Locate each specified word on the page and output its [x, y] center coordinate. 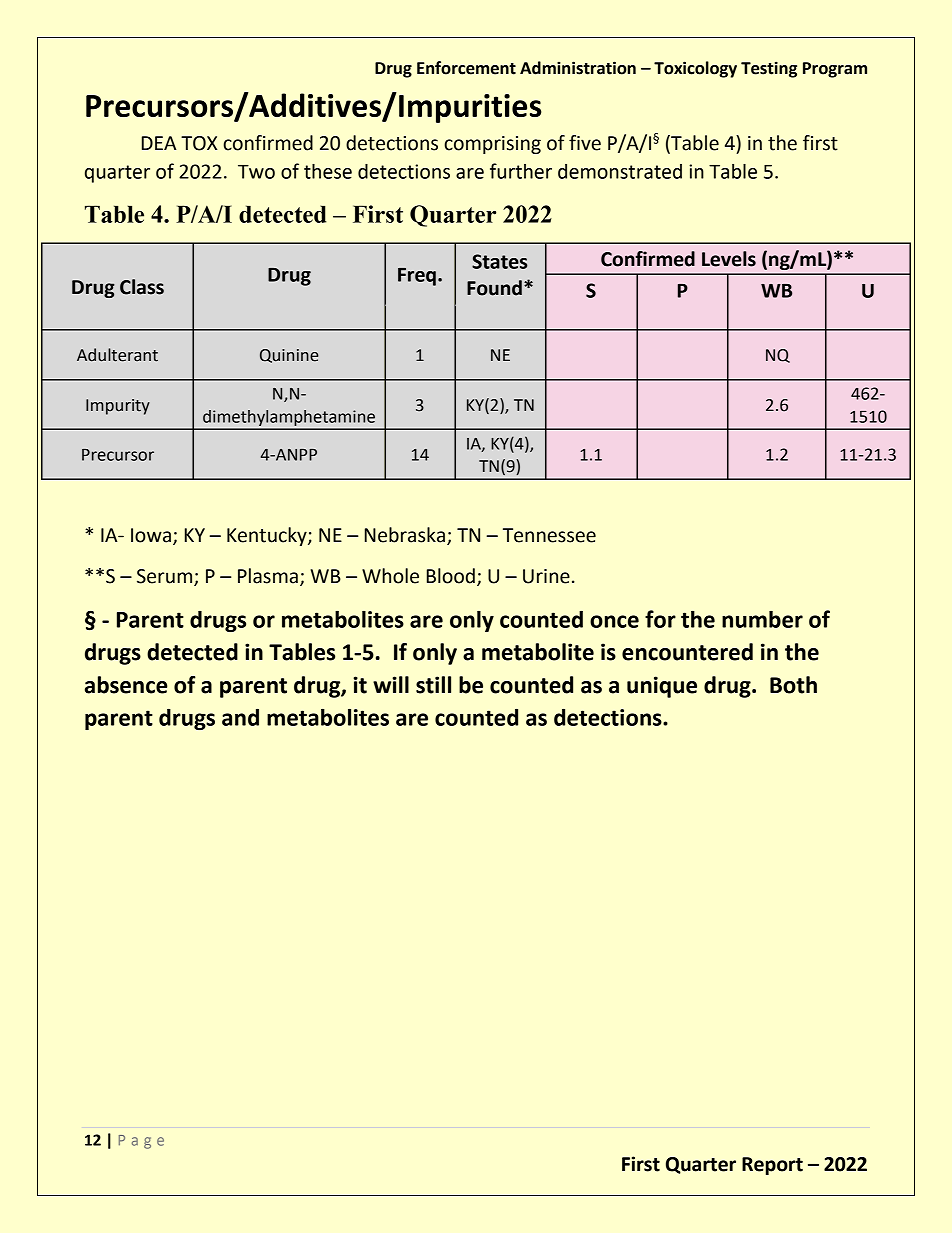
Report [772, 1166]
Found [494, 288]
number [762, 619]
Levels [729, 259]
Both [793, 685]
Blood [451, 576]
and [240, 717]
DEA [159, 143]
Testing [769, 69]
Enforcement [466, 68]
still [433, 685]
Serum [166, 577]
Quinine [289, 356]
